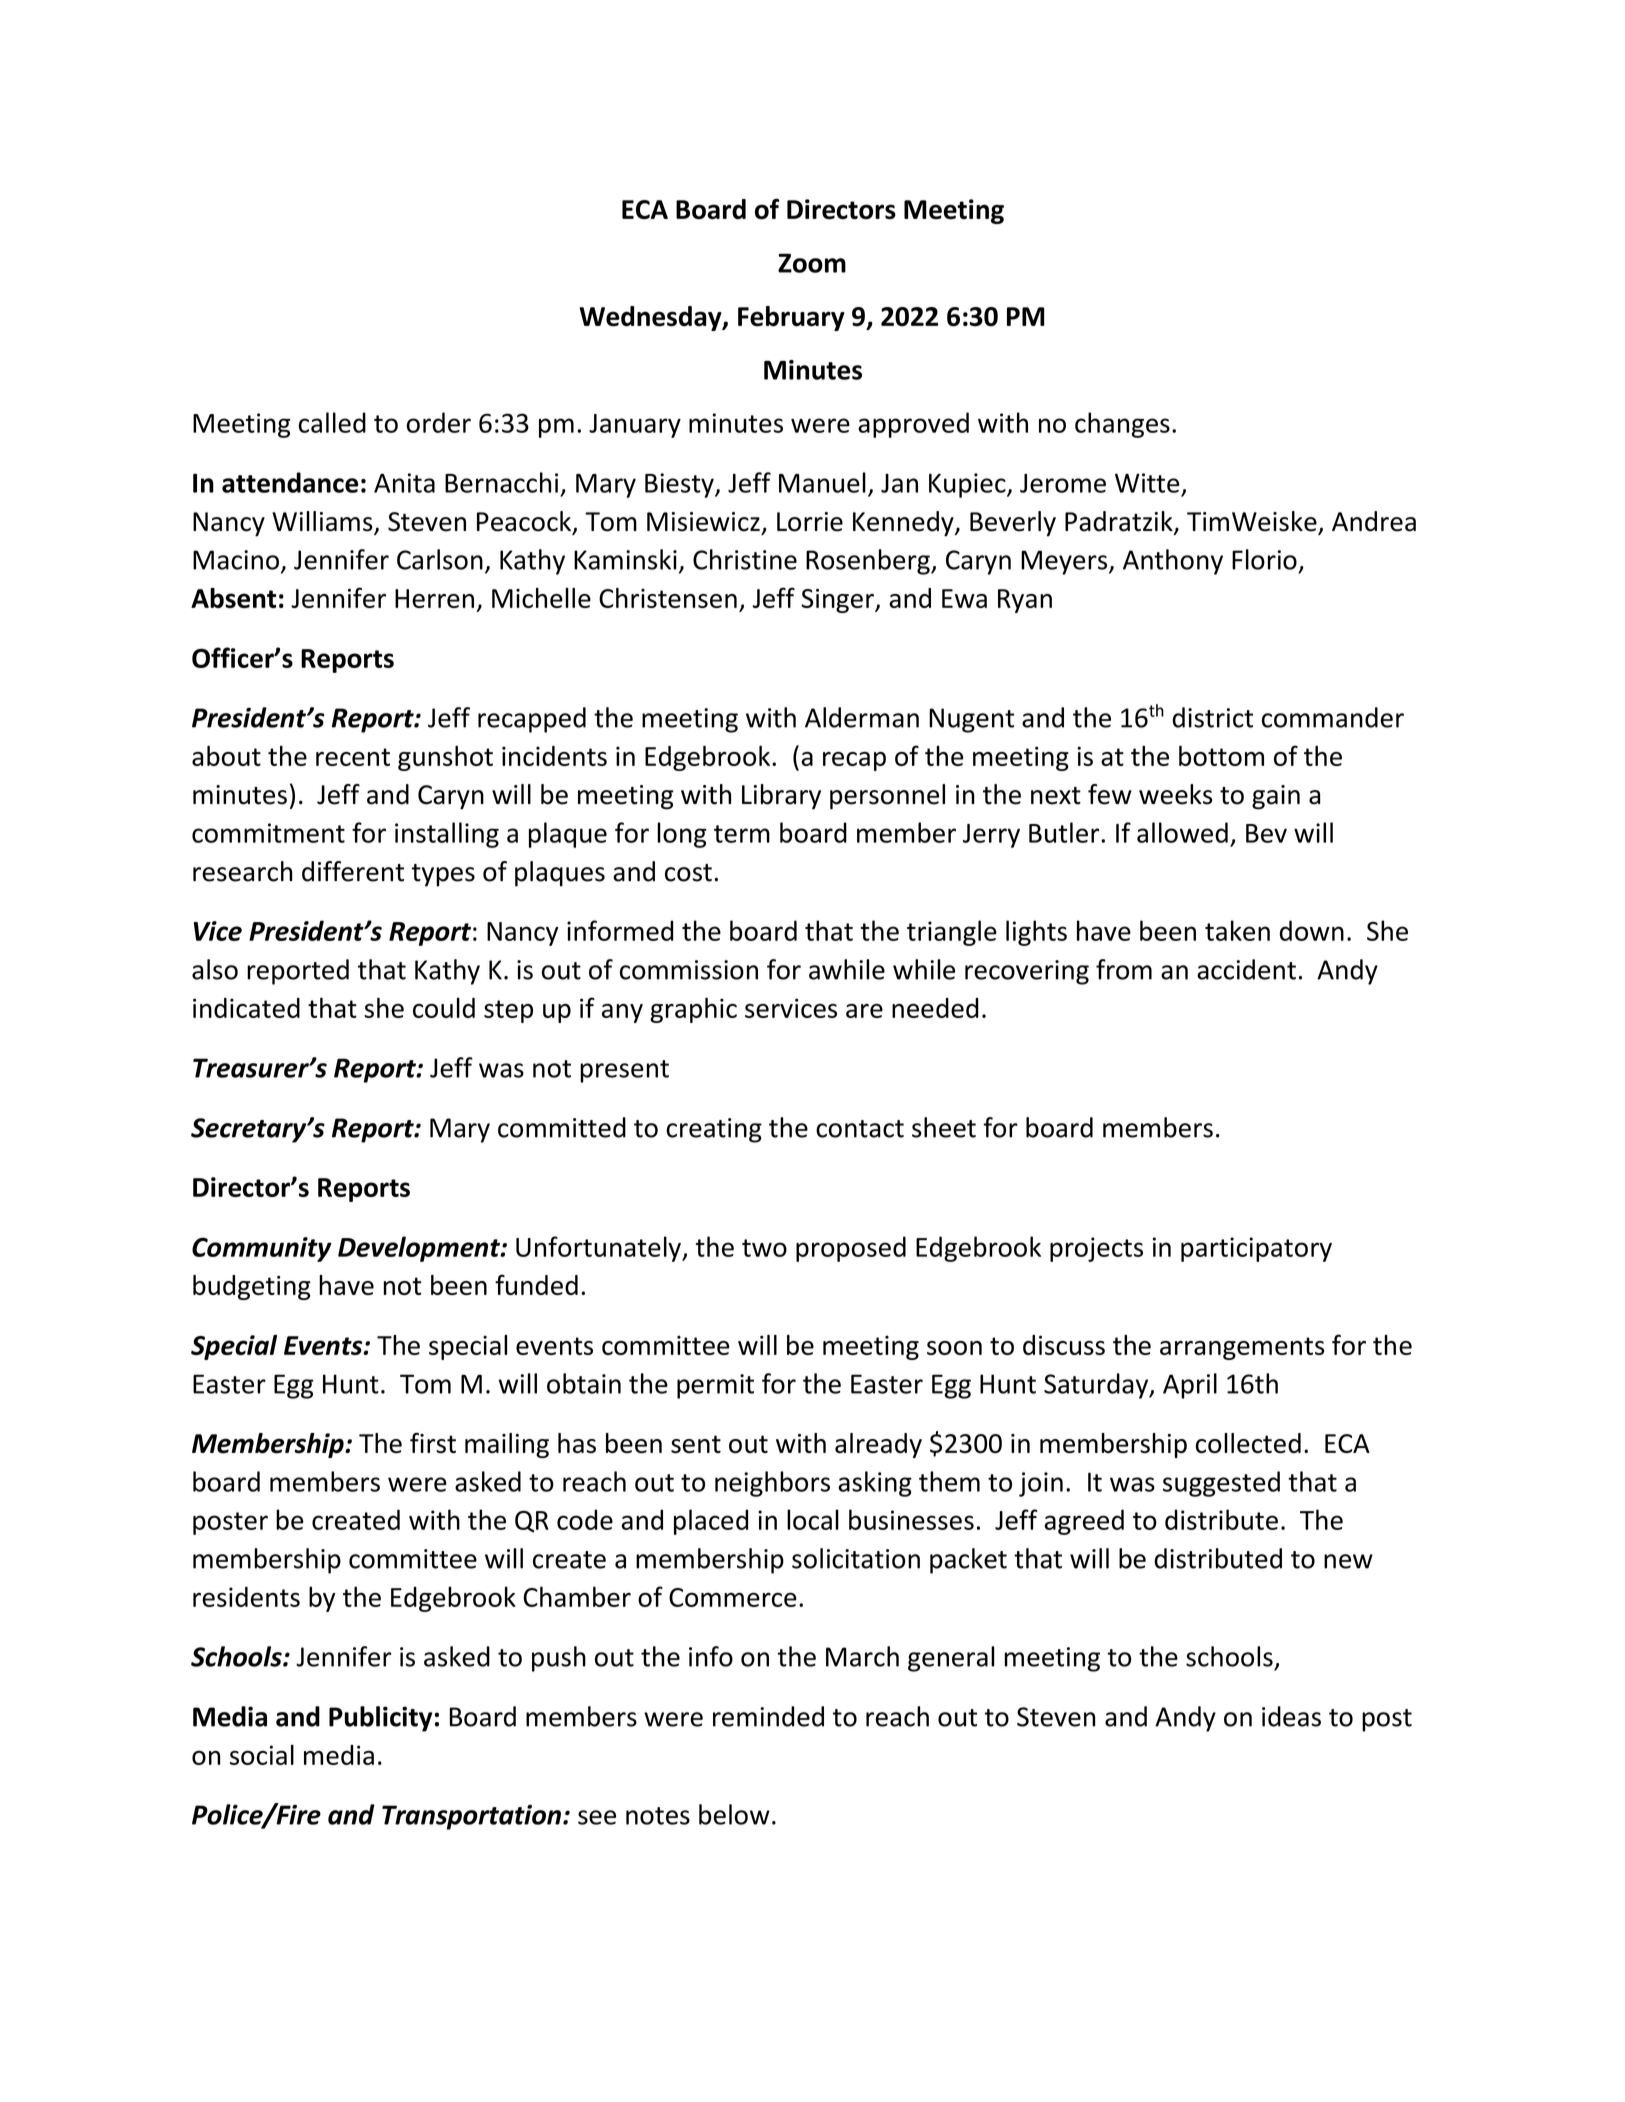 The image size is (1625, 2102). What do you see at coordinates (380, 1719) in the screenshot?
I see `Publicity` at bounding box center [380, 1719].
